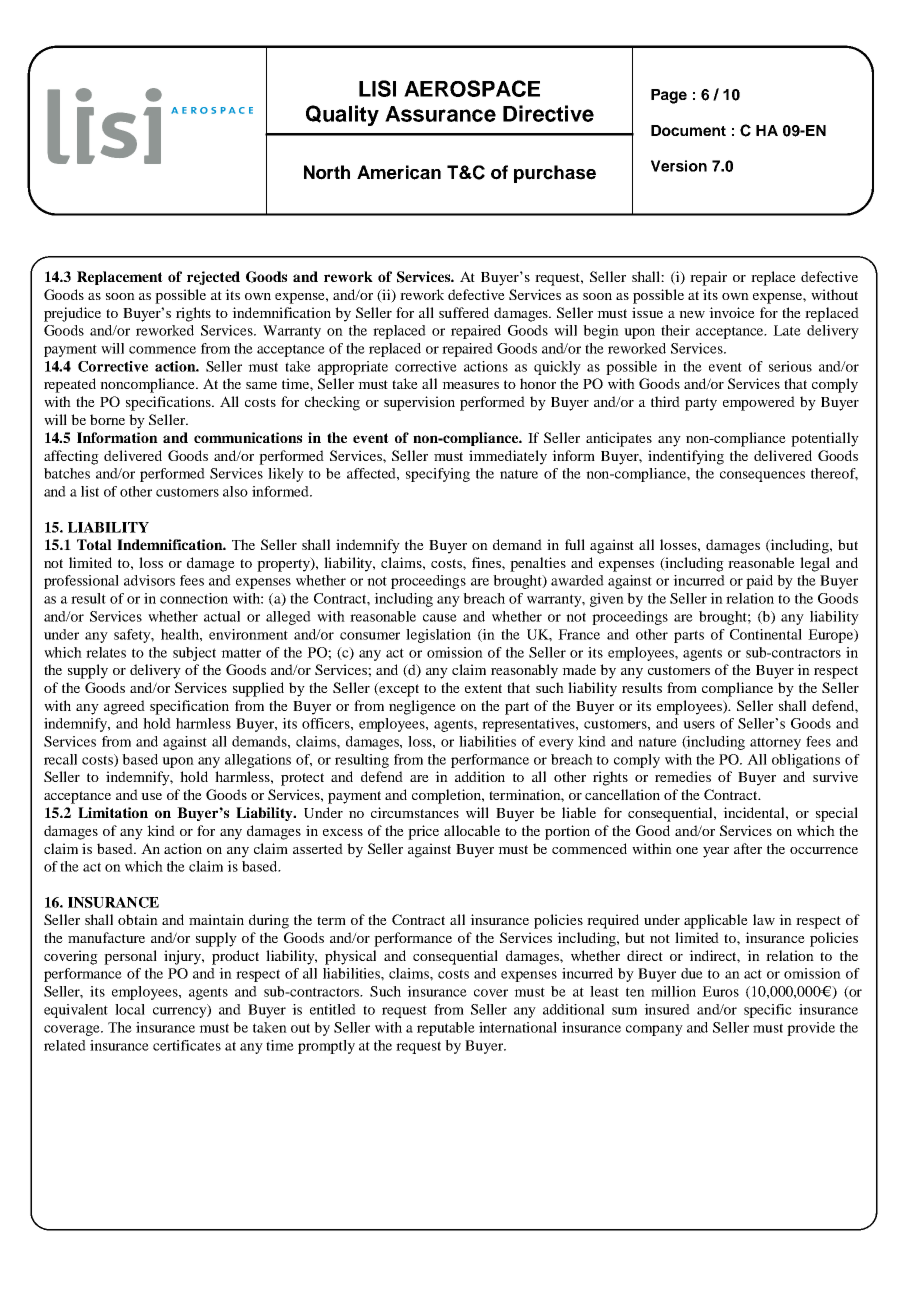  I want to click on Quality, so click(342, 115).
